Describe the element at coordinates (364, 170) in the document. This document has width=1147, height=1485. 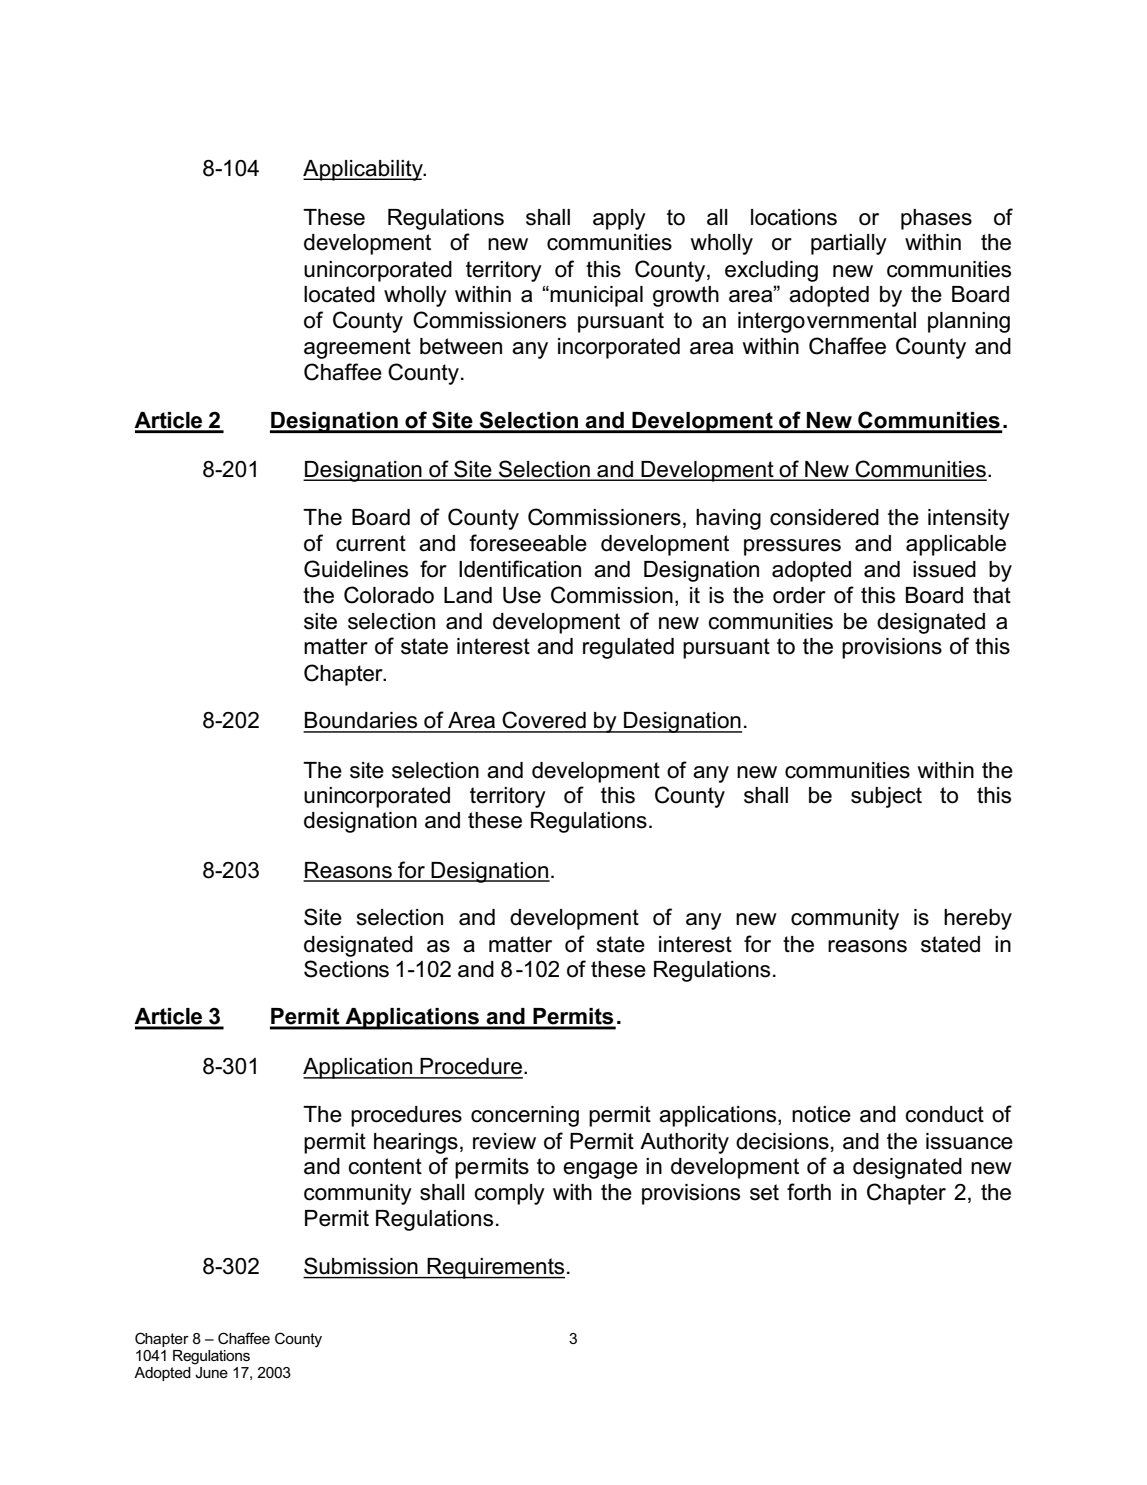
I see `Applicability` at that location.
